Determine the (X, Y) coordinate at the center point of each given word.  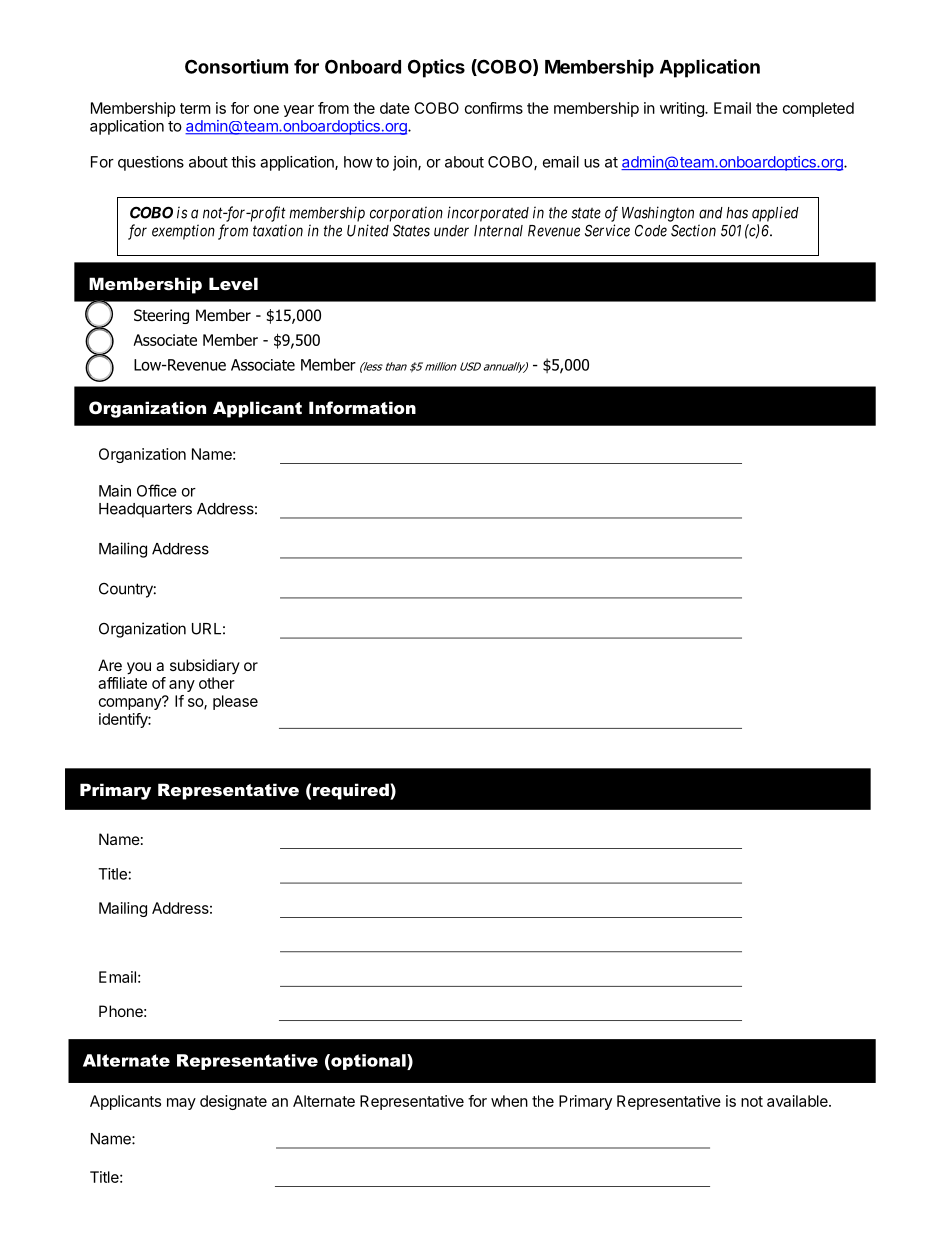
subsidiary (205, 666)
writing (683, 109)
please (235, 702)
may (181, 1104)
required (352, 791)
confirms (494, 108)
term (195, 108)
